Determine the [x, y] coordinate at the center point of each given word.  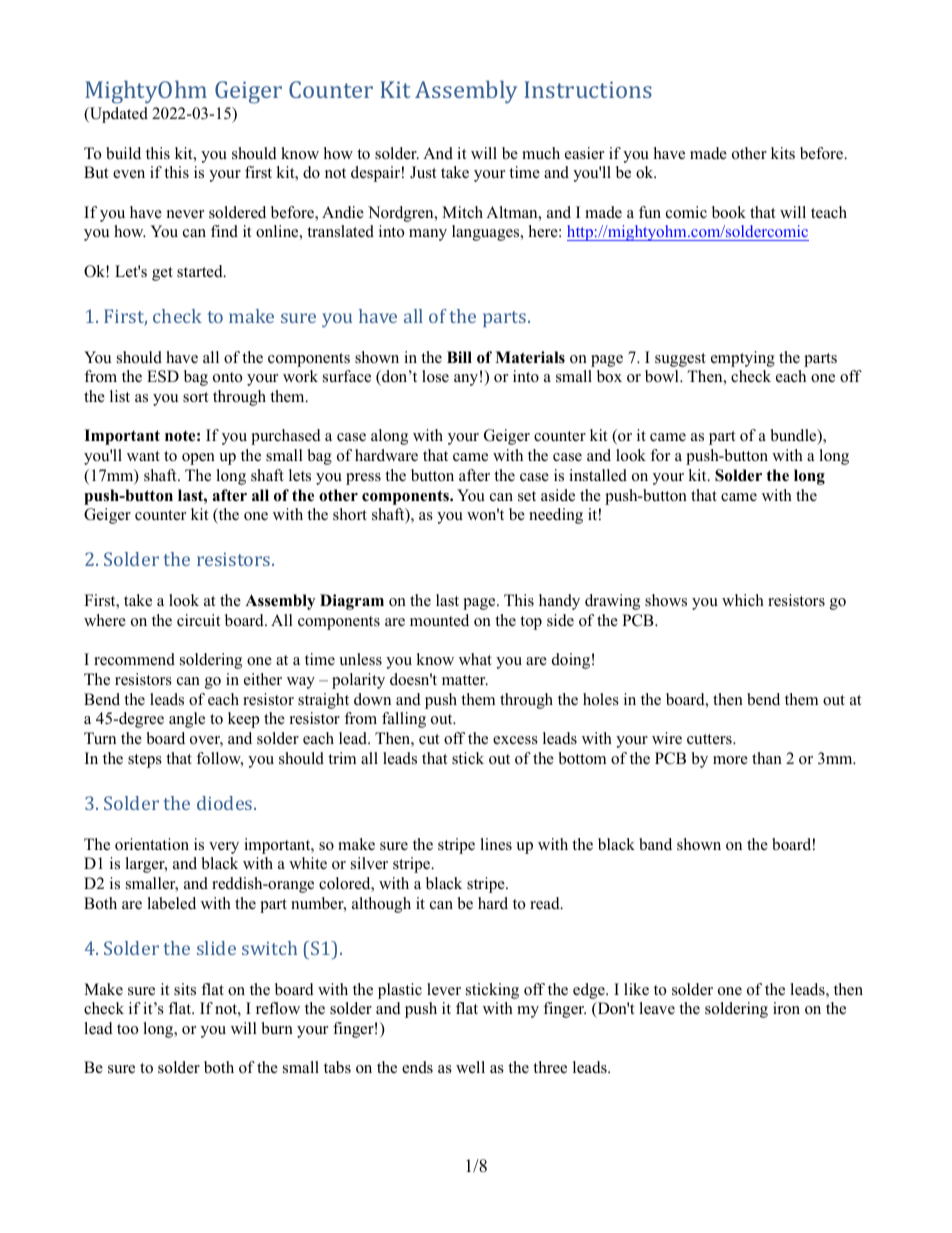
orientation [152, 844]
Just [423, 172]
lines [496, 844]
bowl [663, 376]
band [655, 844]
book [729, 212]
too [127, 1029]
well [470, 1067]
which [743, 600]
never [185, 214]
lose [435, 376]
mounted [439, 620]
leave [657, 1008]
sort [195, 397]
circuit [198, 620]
